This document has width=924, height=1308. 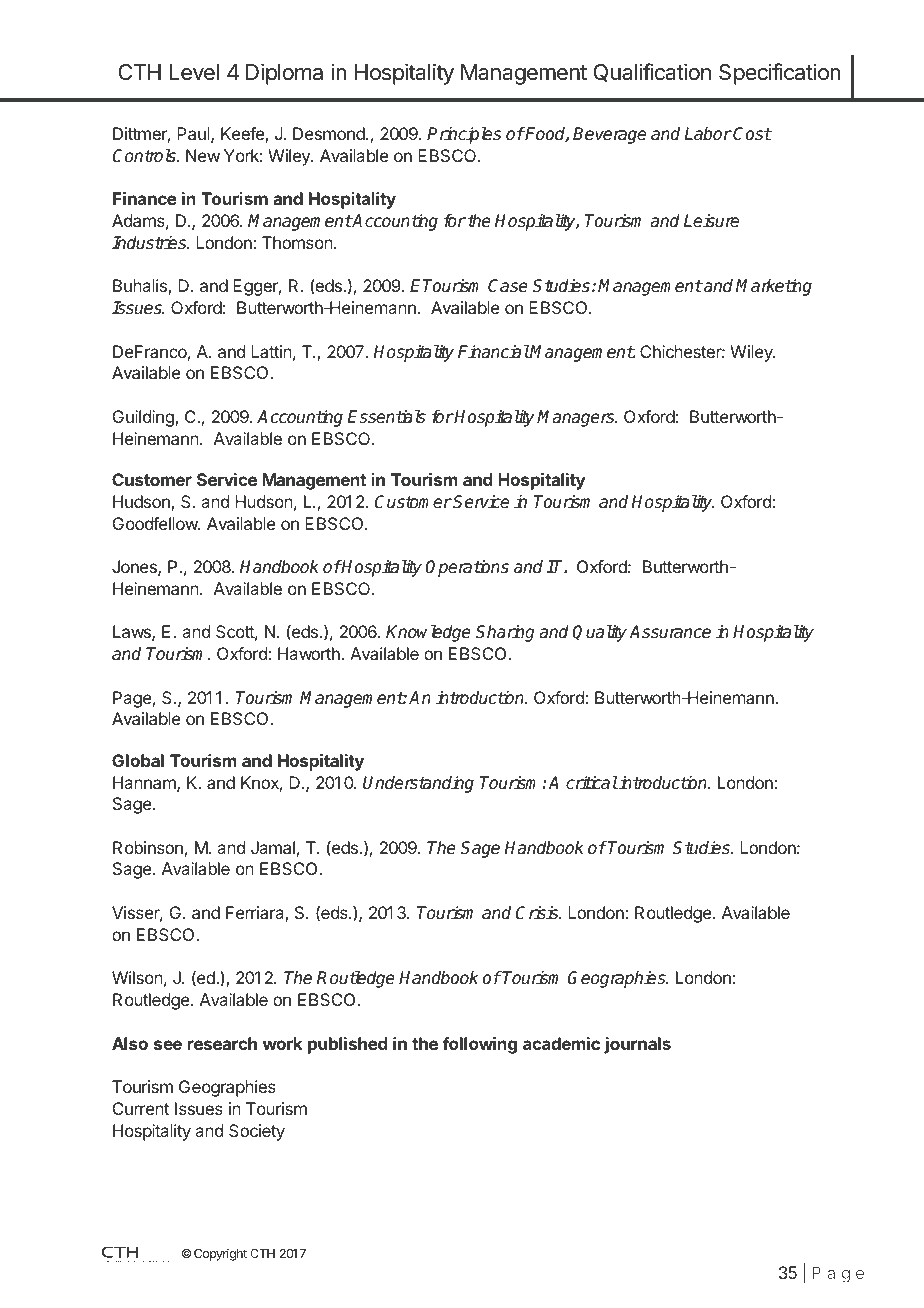 I want to click on Copyright, so click(x=220, y=1254).
